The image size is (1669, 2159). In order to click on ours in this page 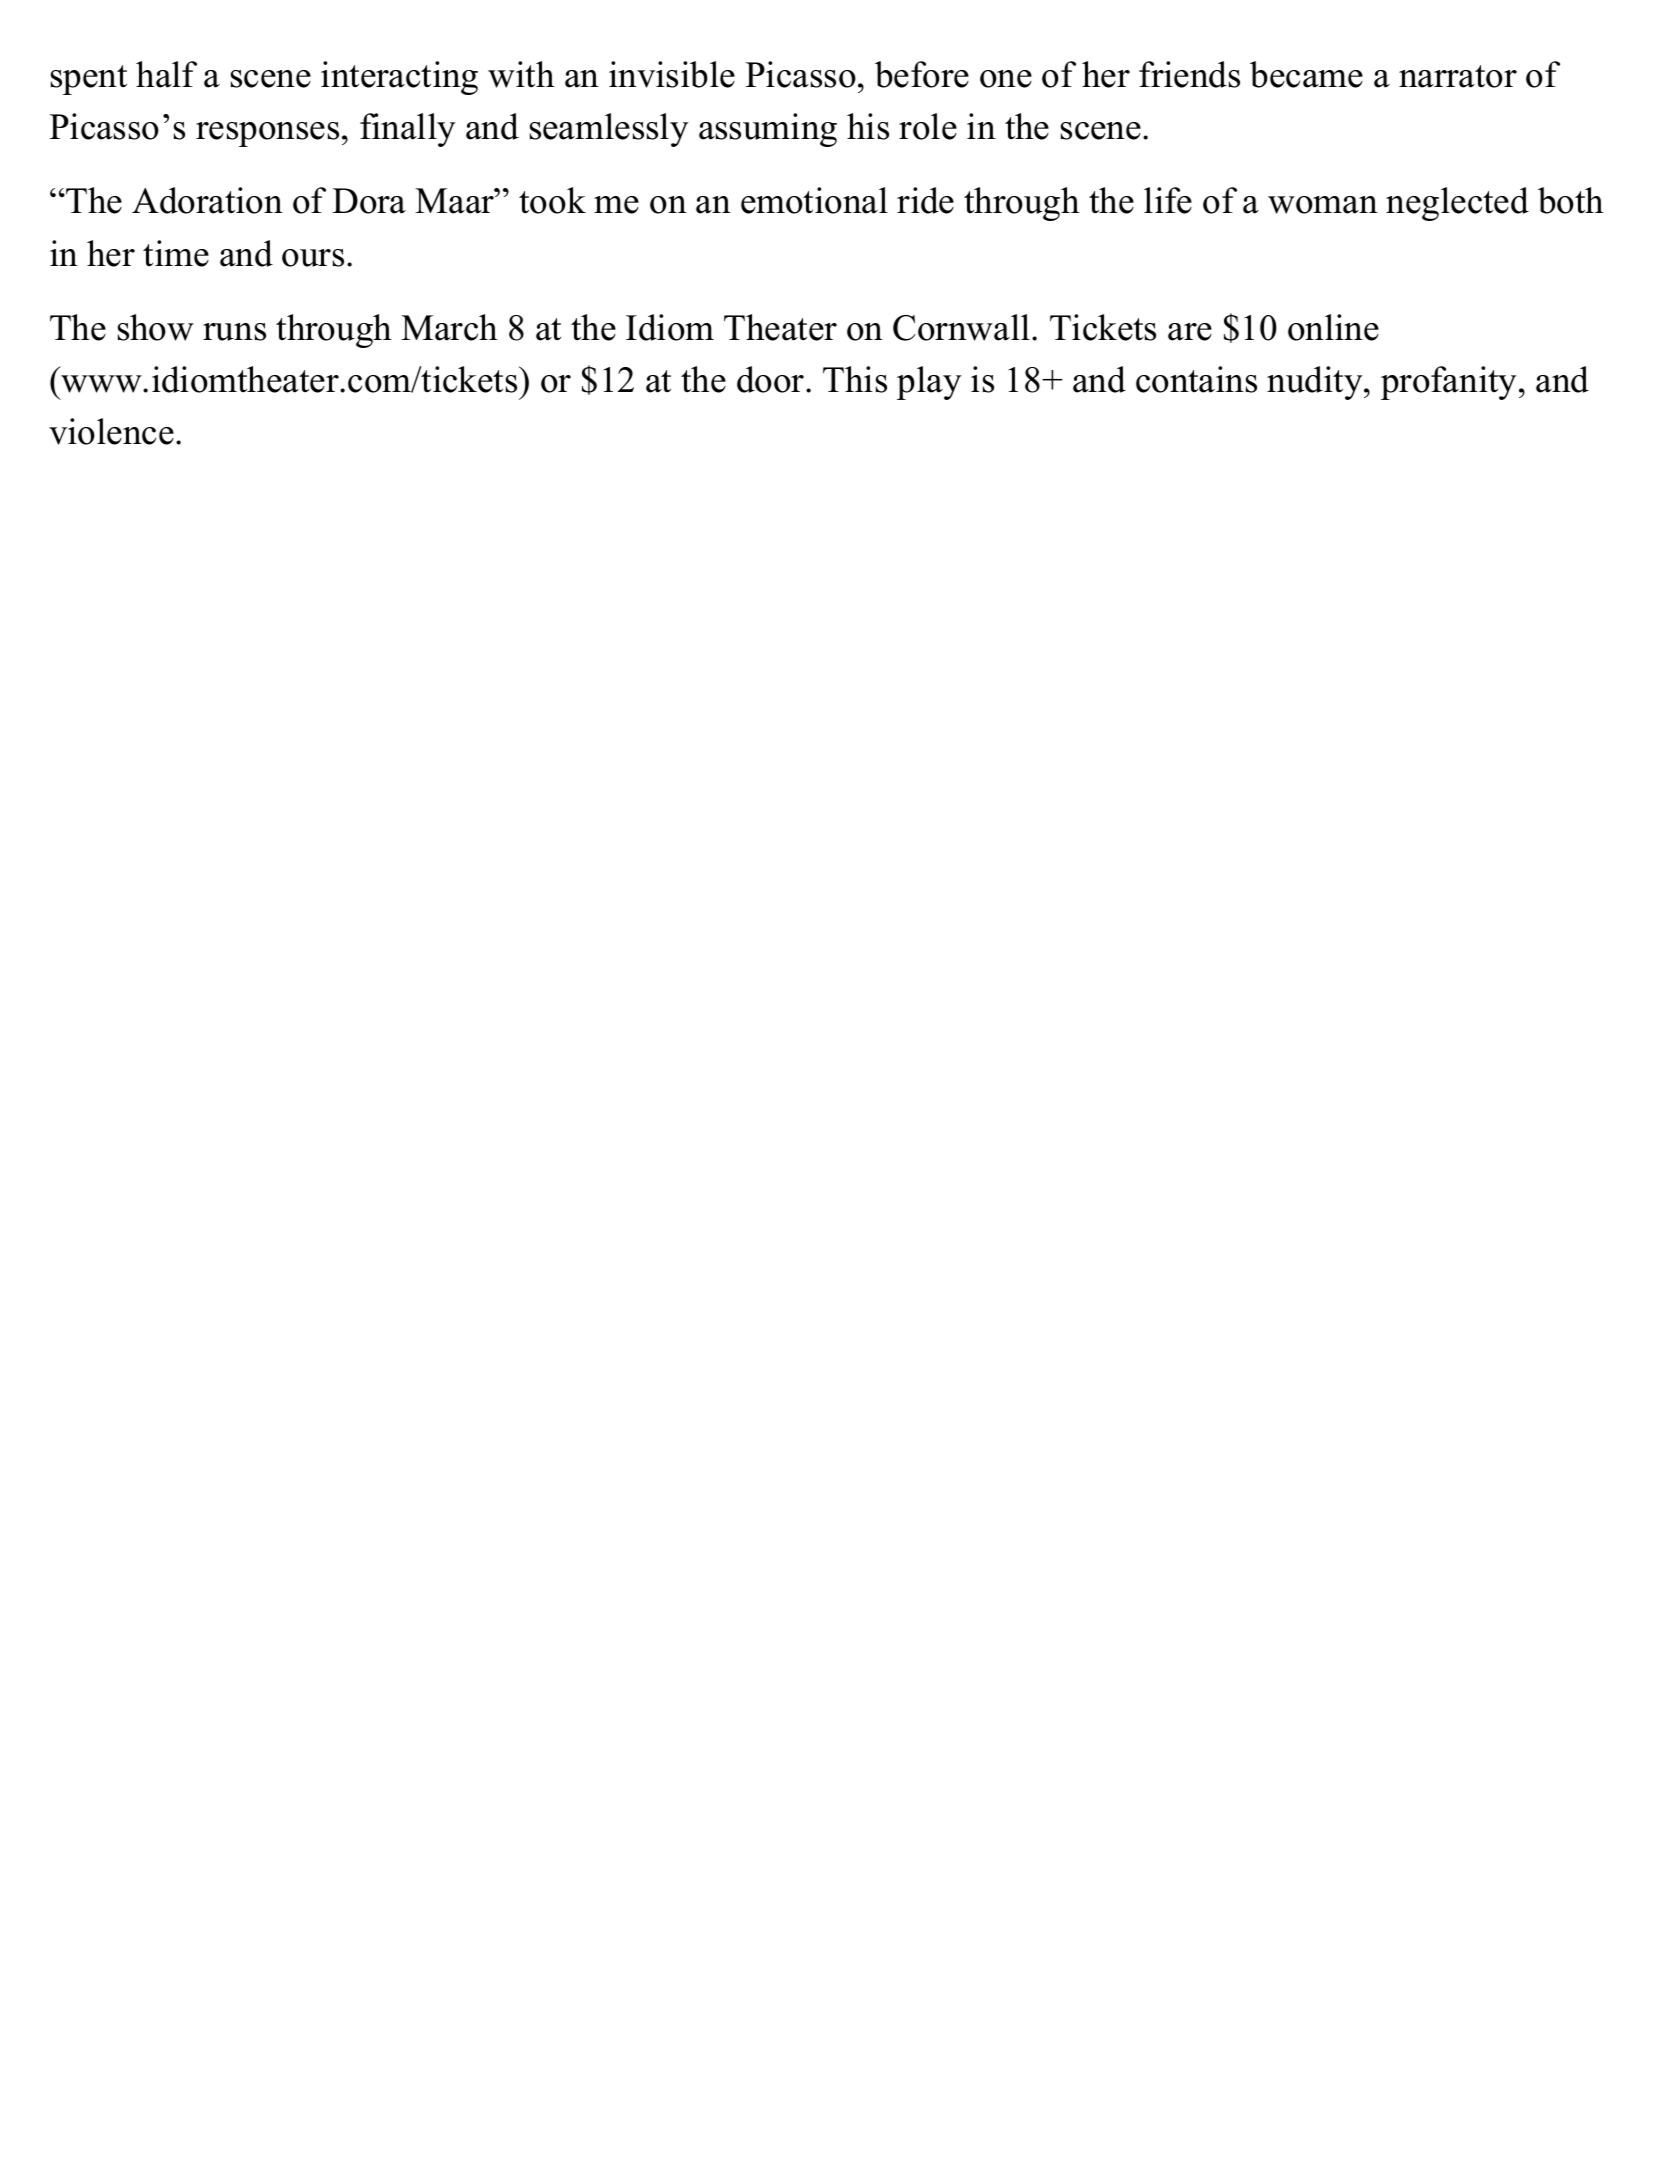, I will do `click(313, 258)`.
